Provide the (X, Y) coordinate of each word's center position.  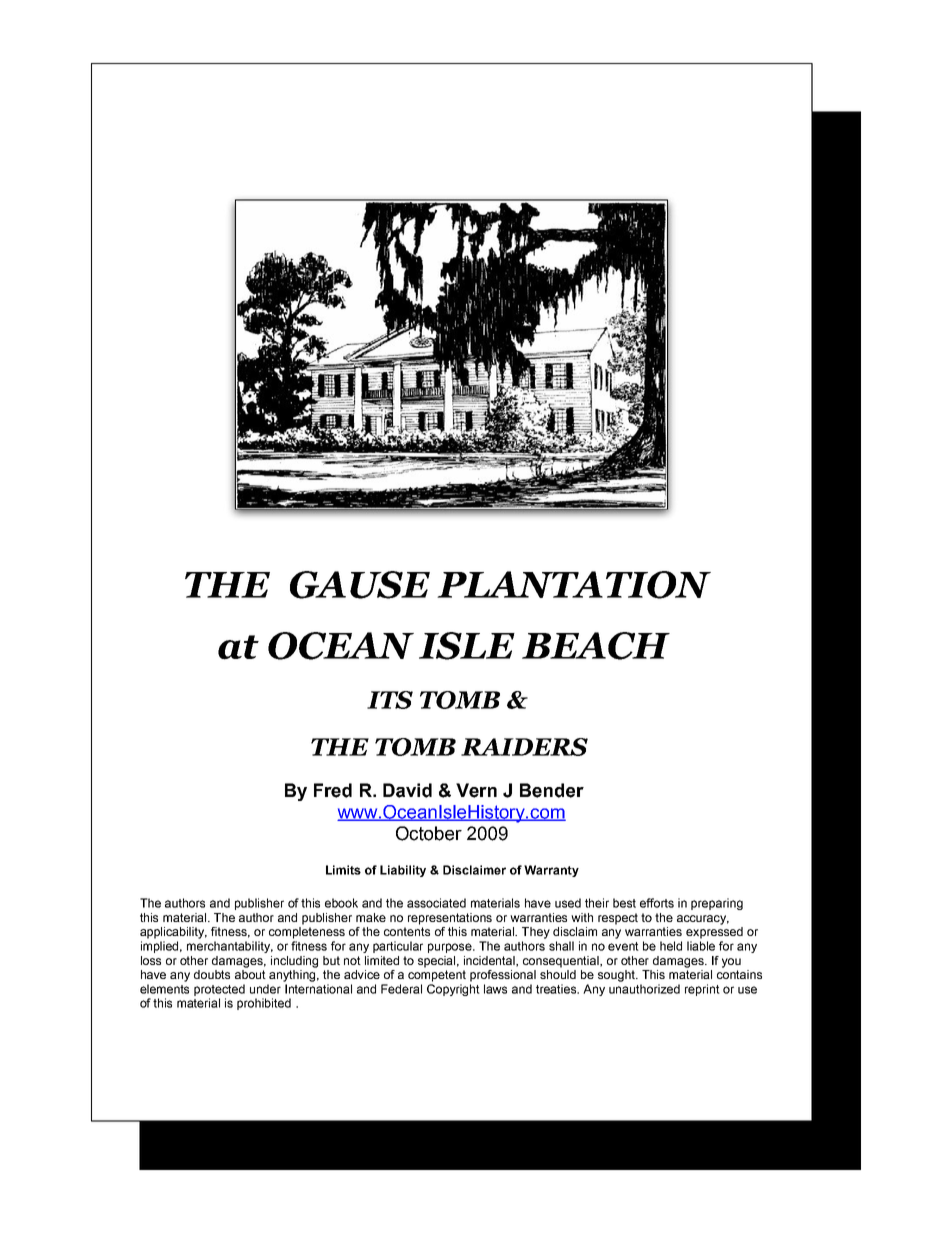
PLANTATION (574, 585)
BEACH (596, 646)
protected (219, 990)
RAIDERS (524, 747)
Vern (476, 790)
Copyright (453, 990)
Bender (552, 790)
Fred (333, 790)
